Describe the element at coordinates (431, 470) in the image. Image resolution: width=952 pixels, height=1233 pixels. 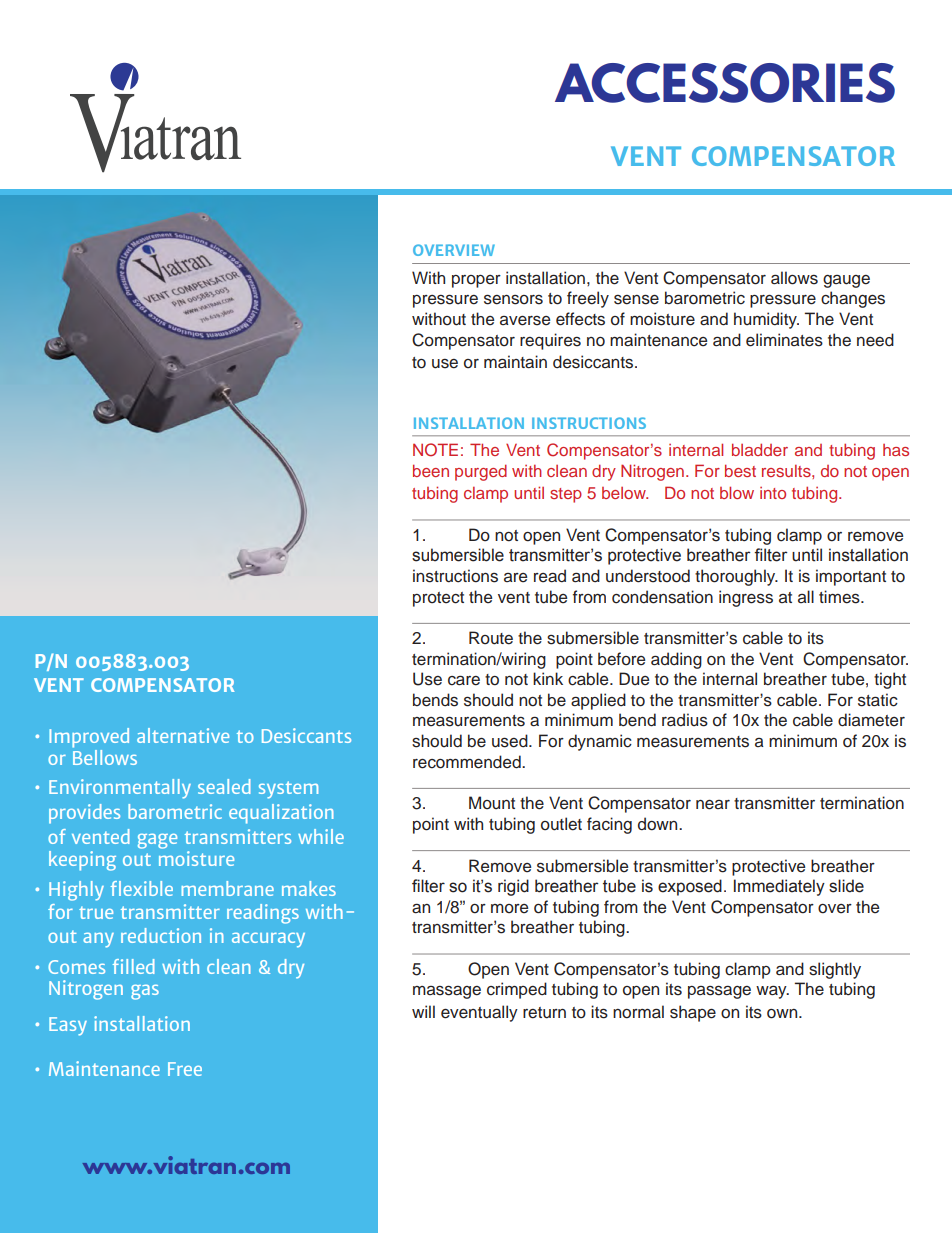
I see `been` at that location.
